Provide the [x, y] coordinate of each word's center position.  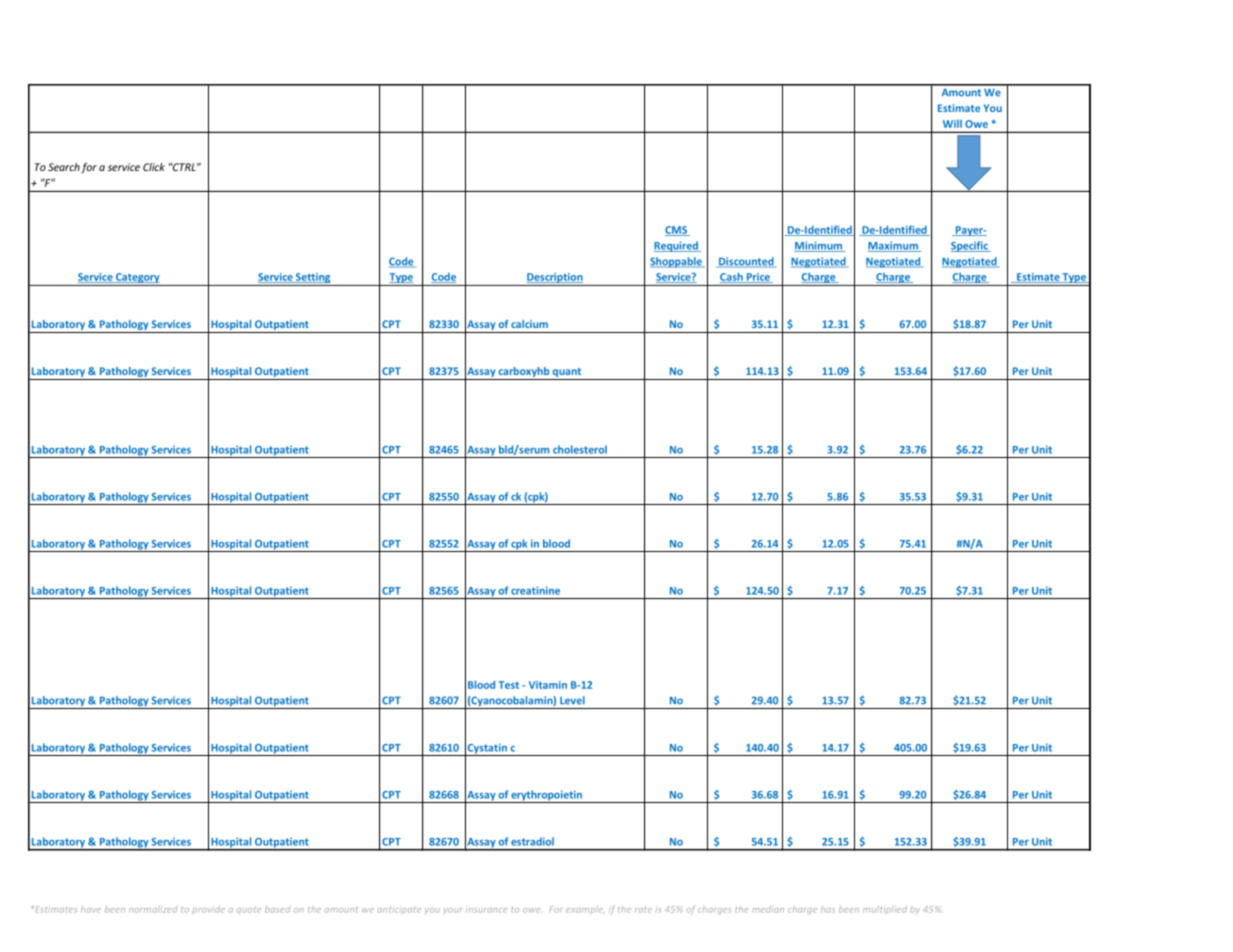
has [828, 909]
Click [154, 167]
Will [952, 124]
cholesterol [580, 449]
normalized [153, 909]
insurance [486, 910]
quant [567, 374]
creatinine [535, 590]
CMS [677, 231]
